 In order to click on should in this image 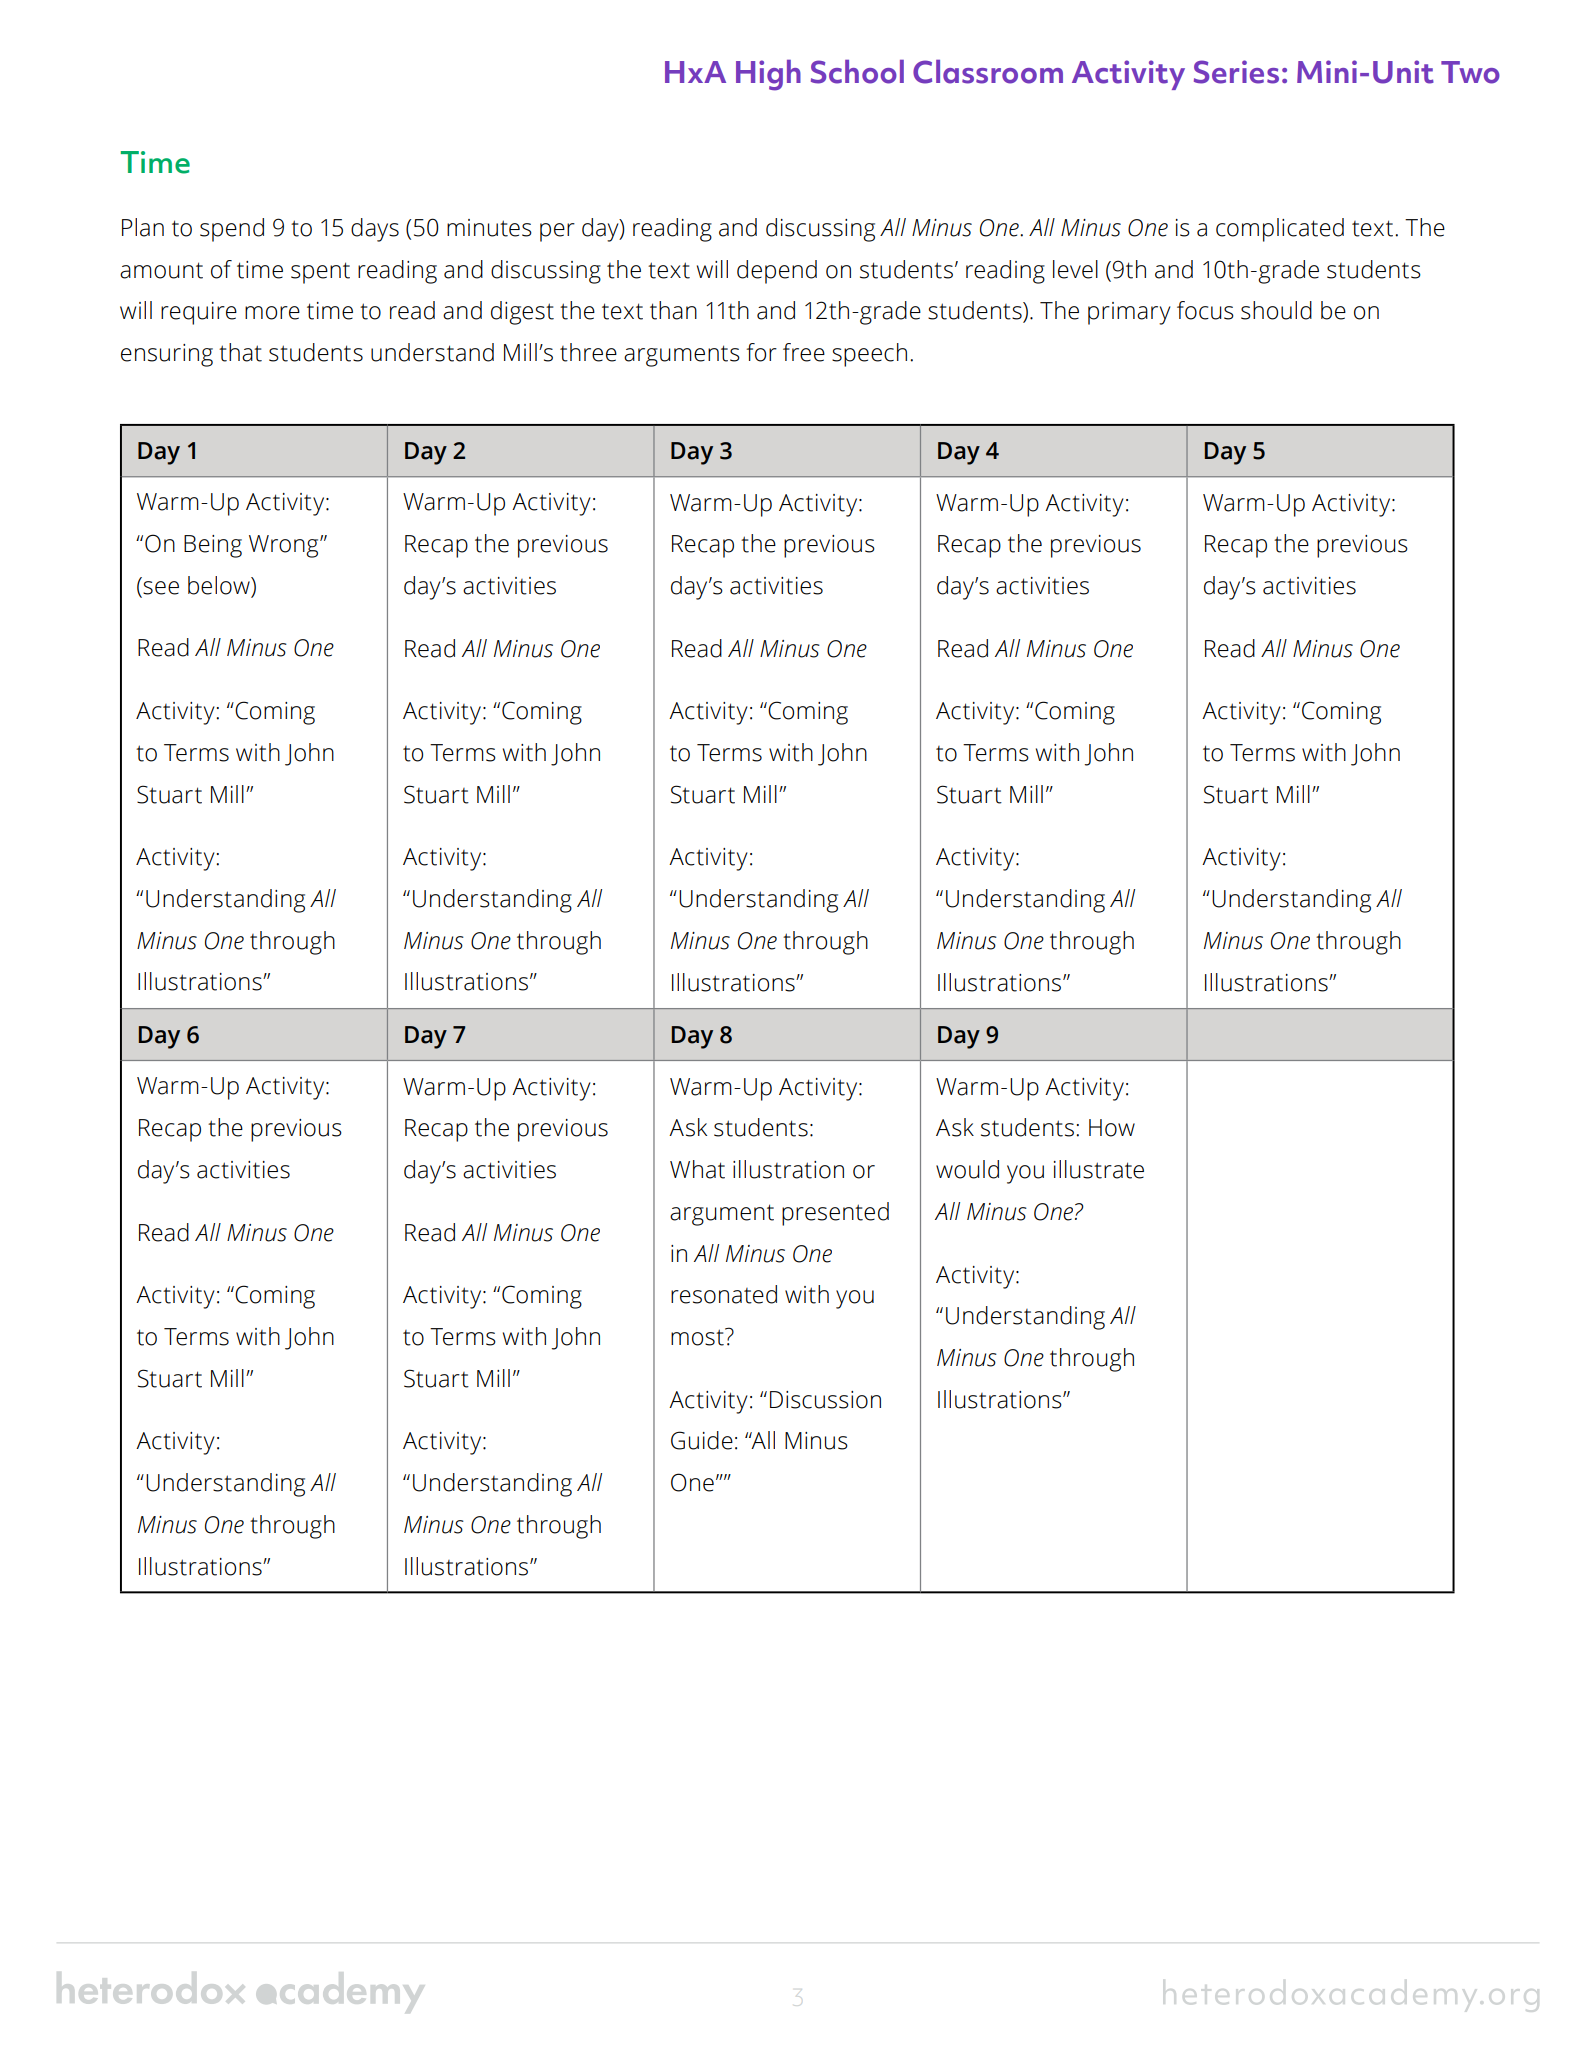, I will do `click(1276, 310)`.
